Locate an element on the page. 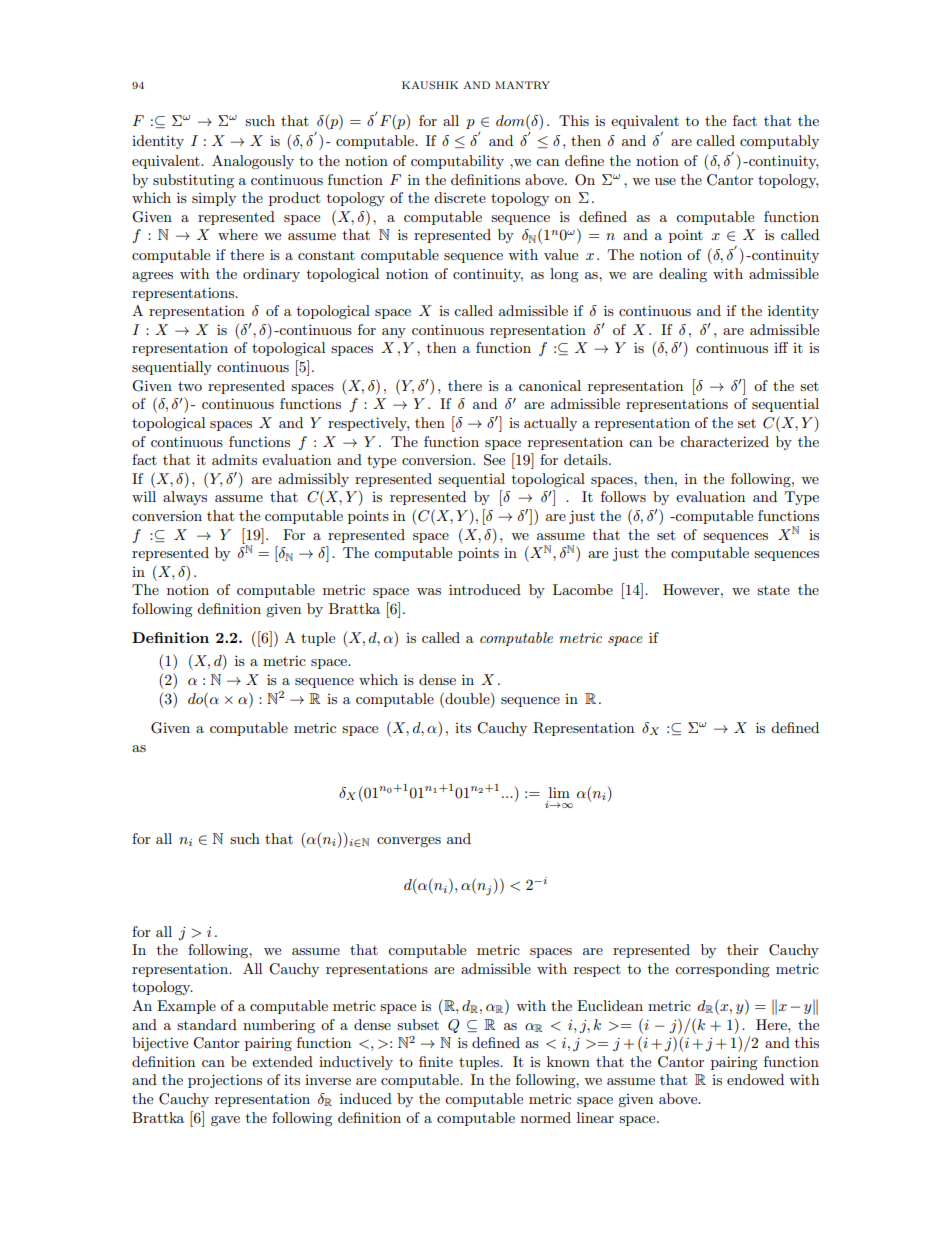 The image size is (952, 1233). converges is located at coordinates (409, 842).
